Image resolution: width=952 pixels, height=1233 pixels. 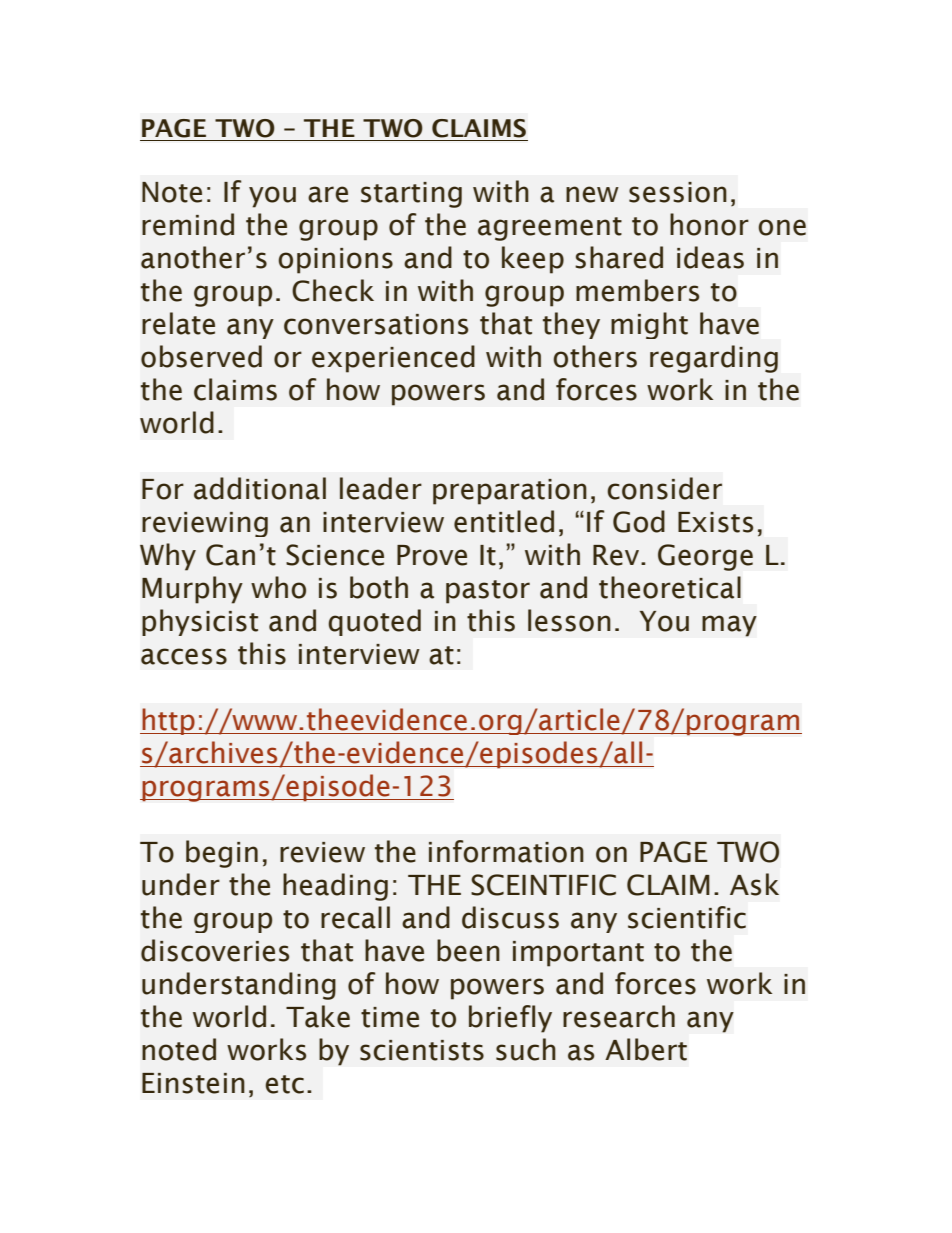 I want to click on honor, so click(x=709, y=224).
